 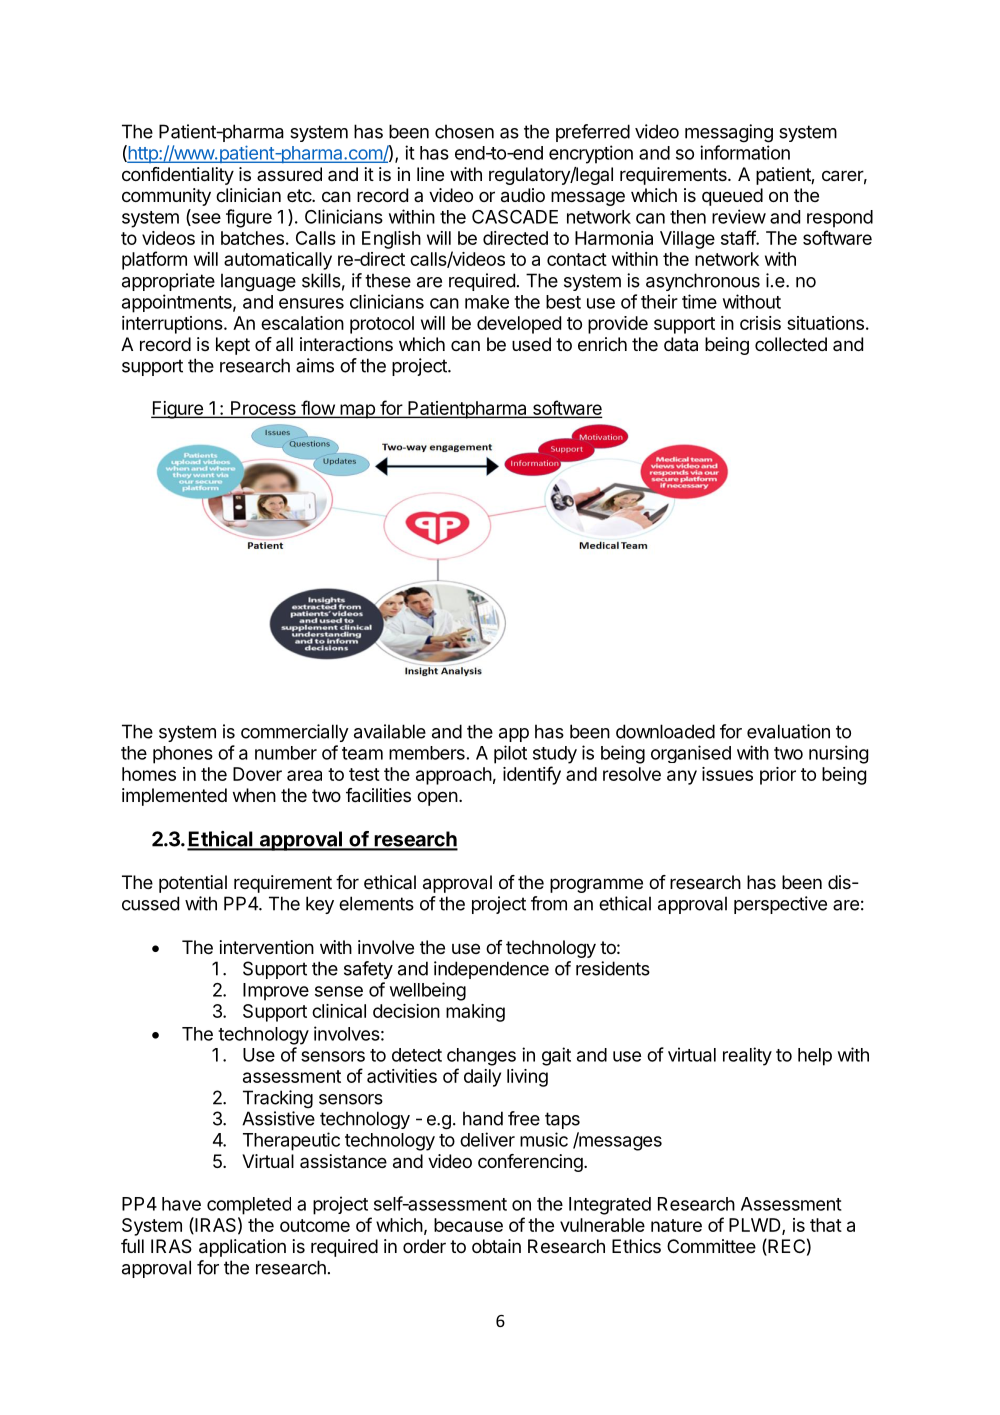 What do you see at coordinates (711, 1246) in the screenshot?
I see `Committee` at bounding box center [711, 1246].
